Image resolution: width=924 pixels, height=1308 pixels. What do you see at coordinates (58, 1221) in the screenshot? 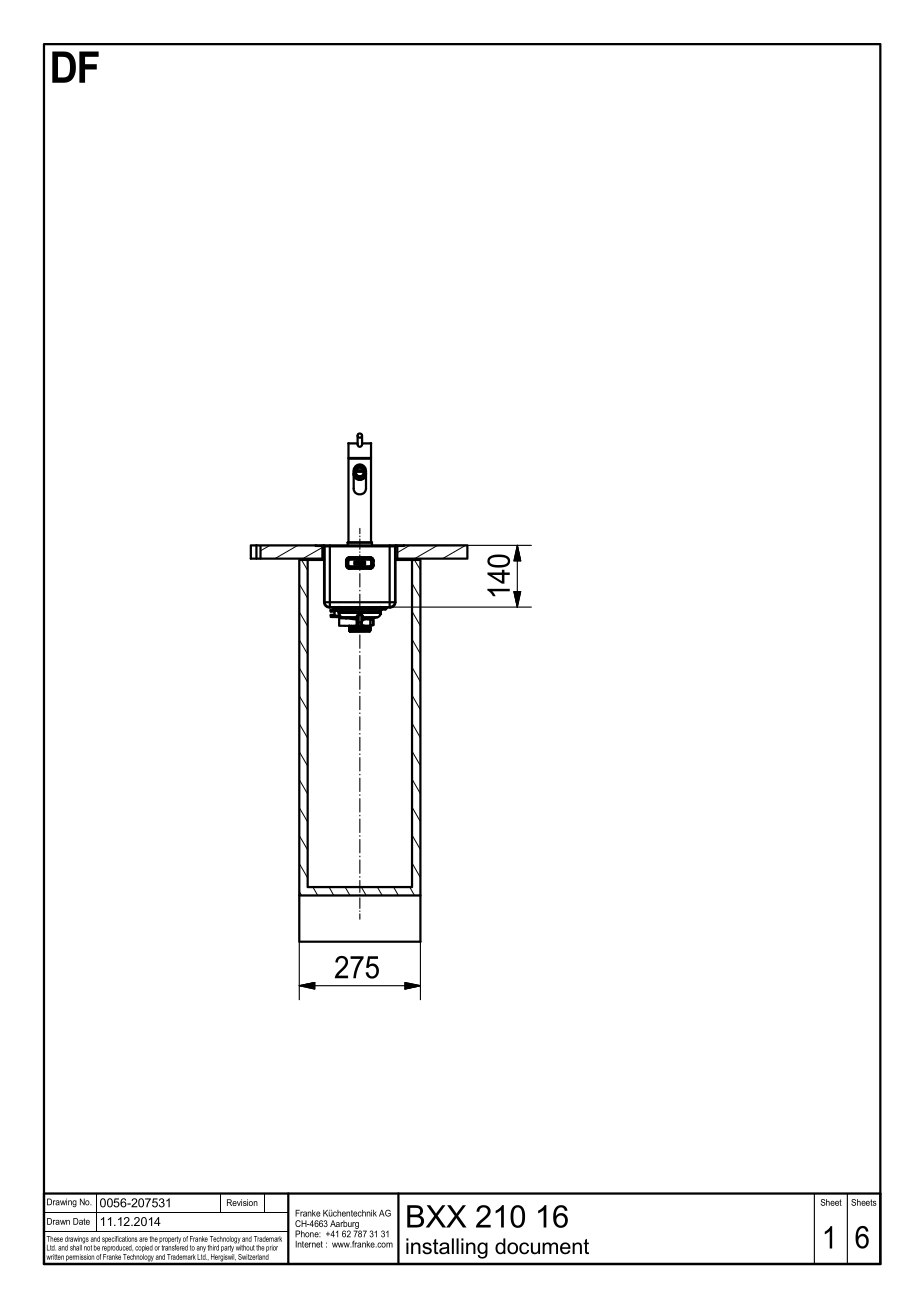
I see `Drawn` at bounding box center [58, 1221].
